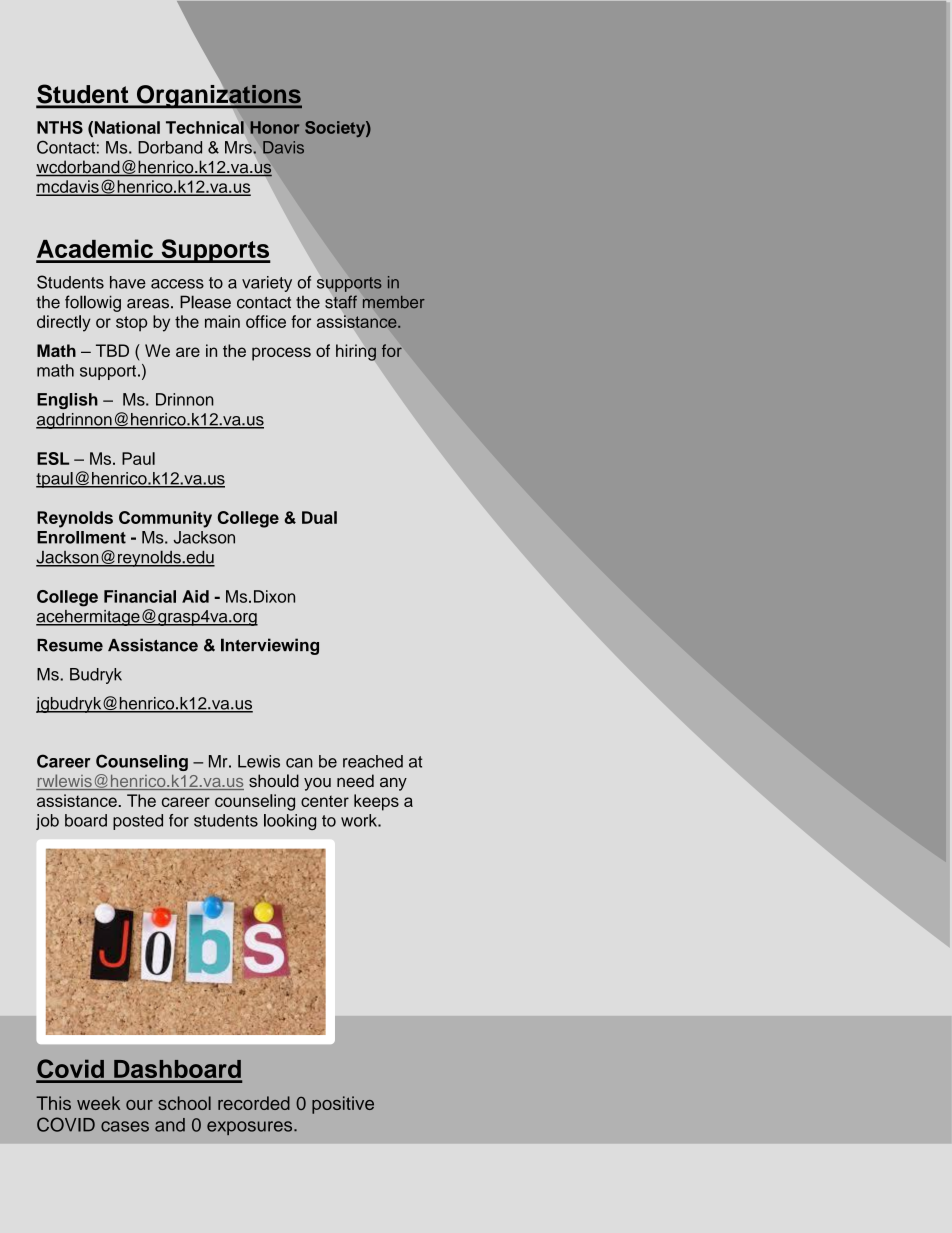  I want to click on Resume, so click(70, 645).
